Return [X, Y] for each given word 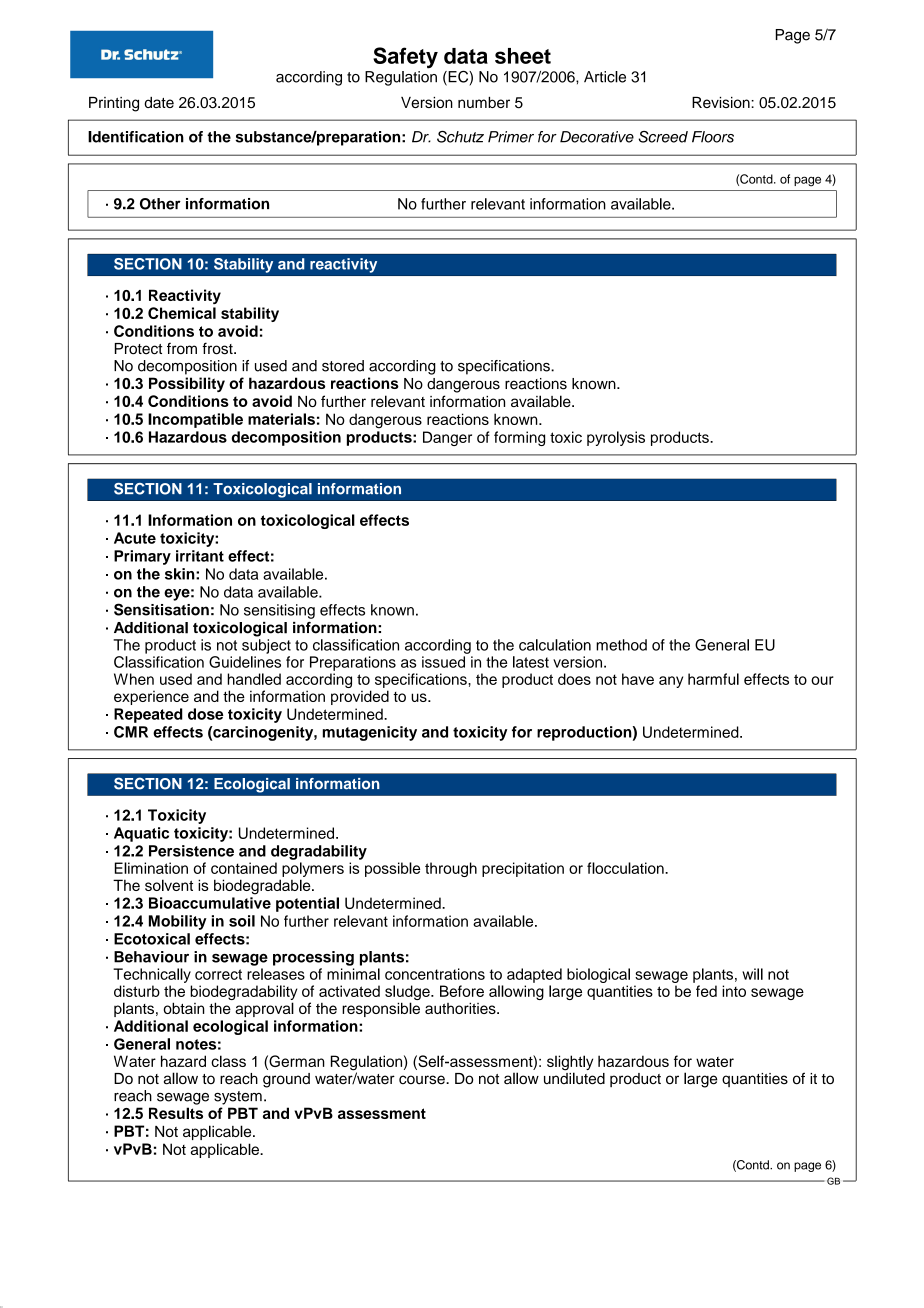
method [621, 645]
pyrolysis [616, 438]
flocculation [626, 868]
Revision [722, 102]
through [451, 869]
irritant [200, 556]
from [182, 349]
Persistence [191, 851]
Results [176, 1113]
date [159, 102]
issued [443, 662]
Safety [405, 58]
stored [343, 366]
